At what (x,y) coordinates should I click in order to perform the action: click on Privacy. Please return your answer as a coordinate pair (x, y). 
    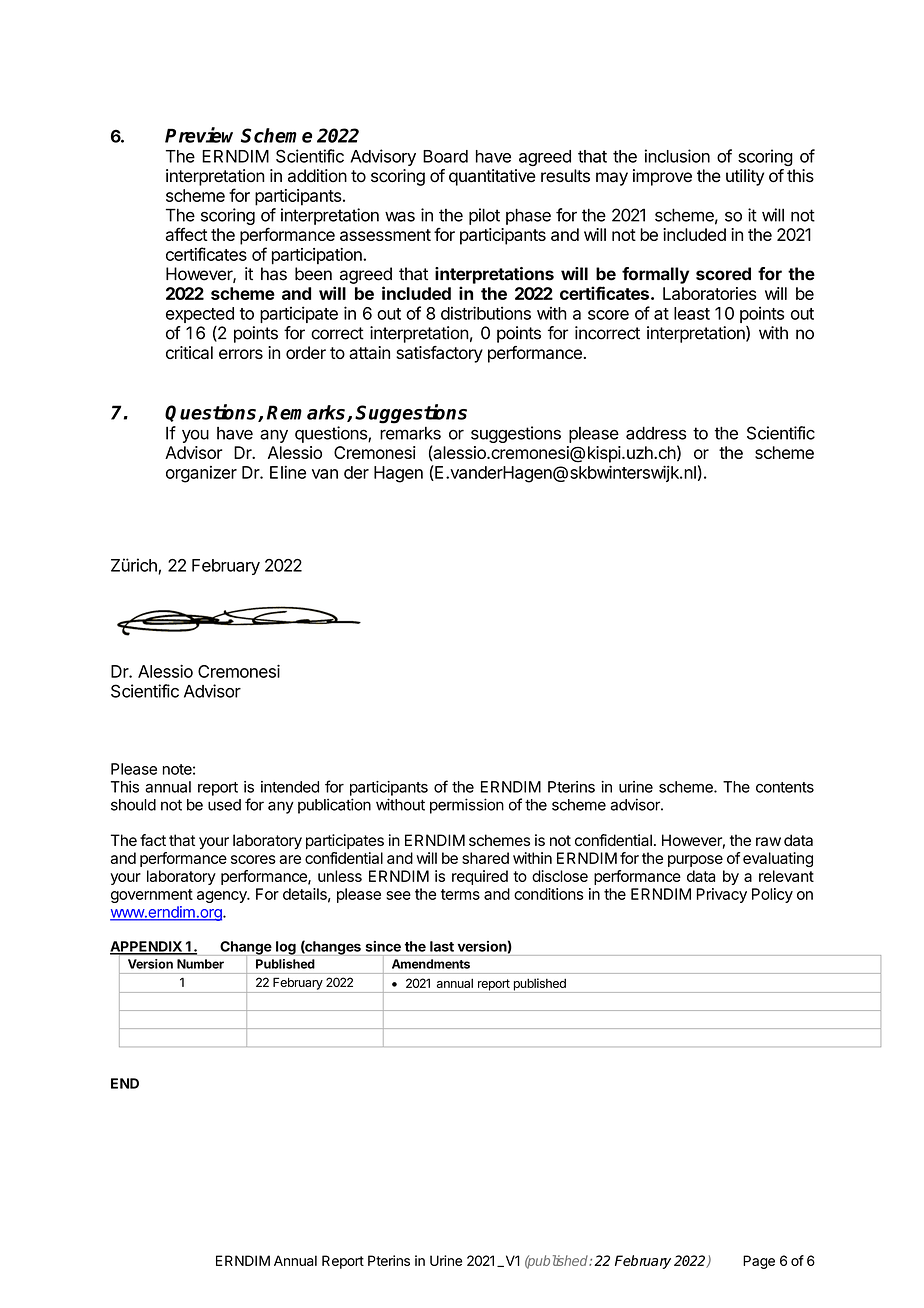
    Looking at the image, I should click on (722, 895).
